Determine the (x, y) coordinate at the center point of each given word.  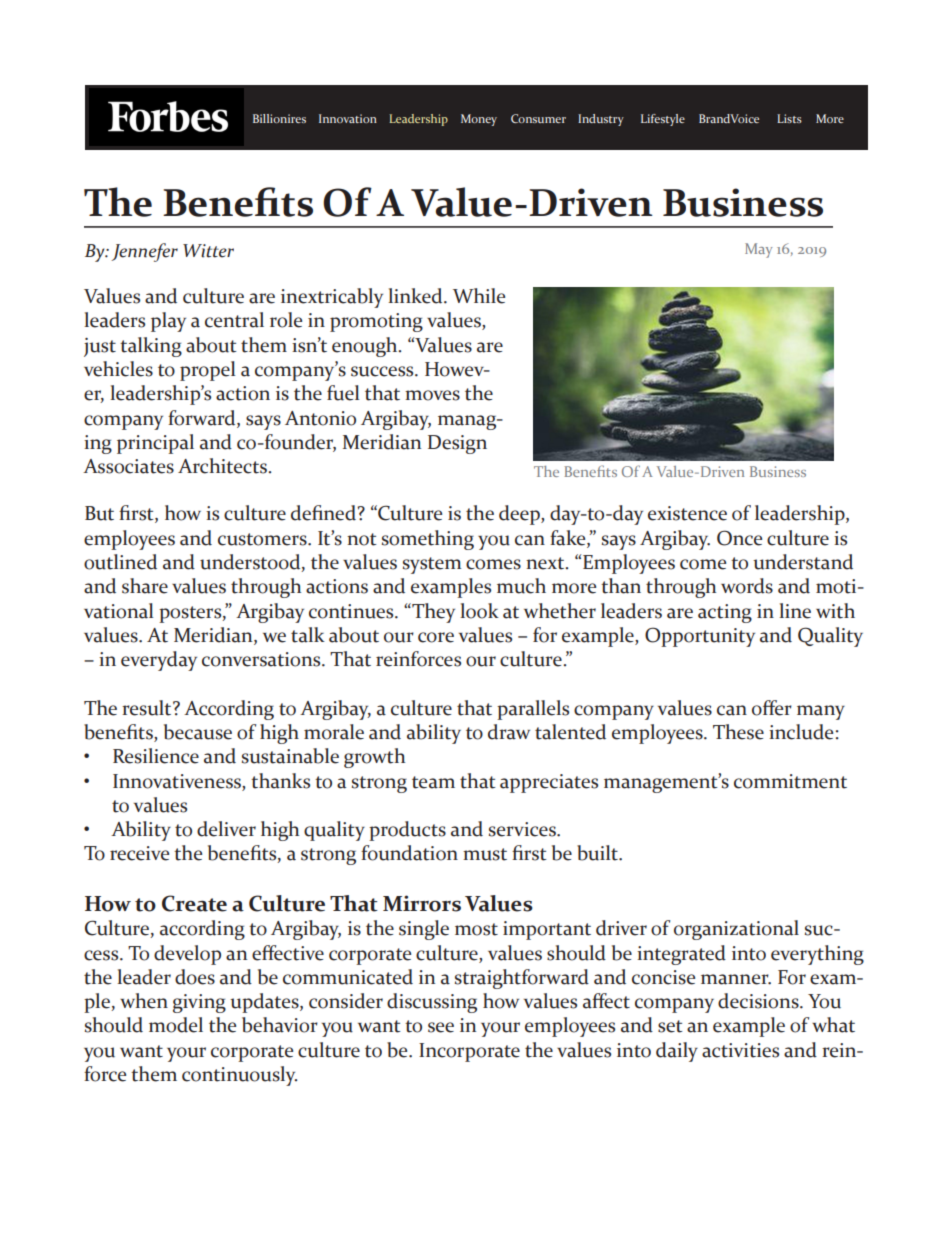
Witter (208, 251)
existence (687, 513)
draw (509, 732)
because (198, 732)
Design (457, 444)
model (176, 1025)
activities (740, 1050)
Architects (224, 466)
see (441, 1027)
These (738, 732)
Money (479, 120)
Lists (789, 118)
